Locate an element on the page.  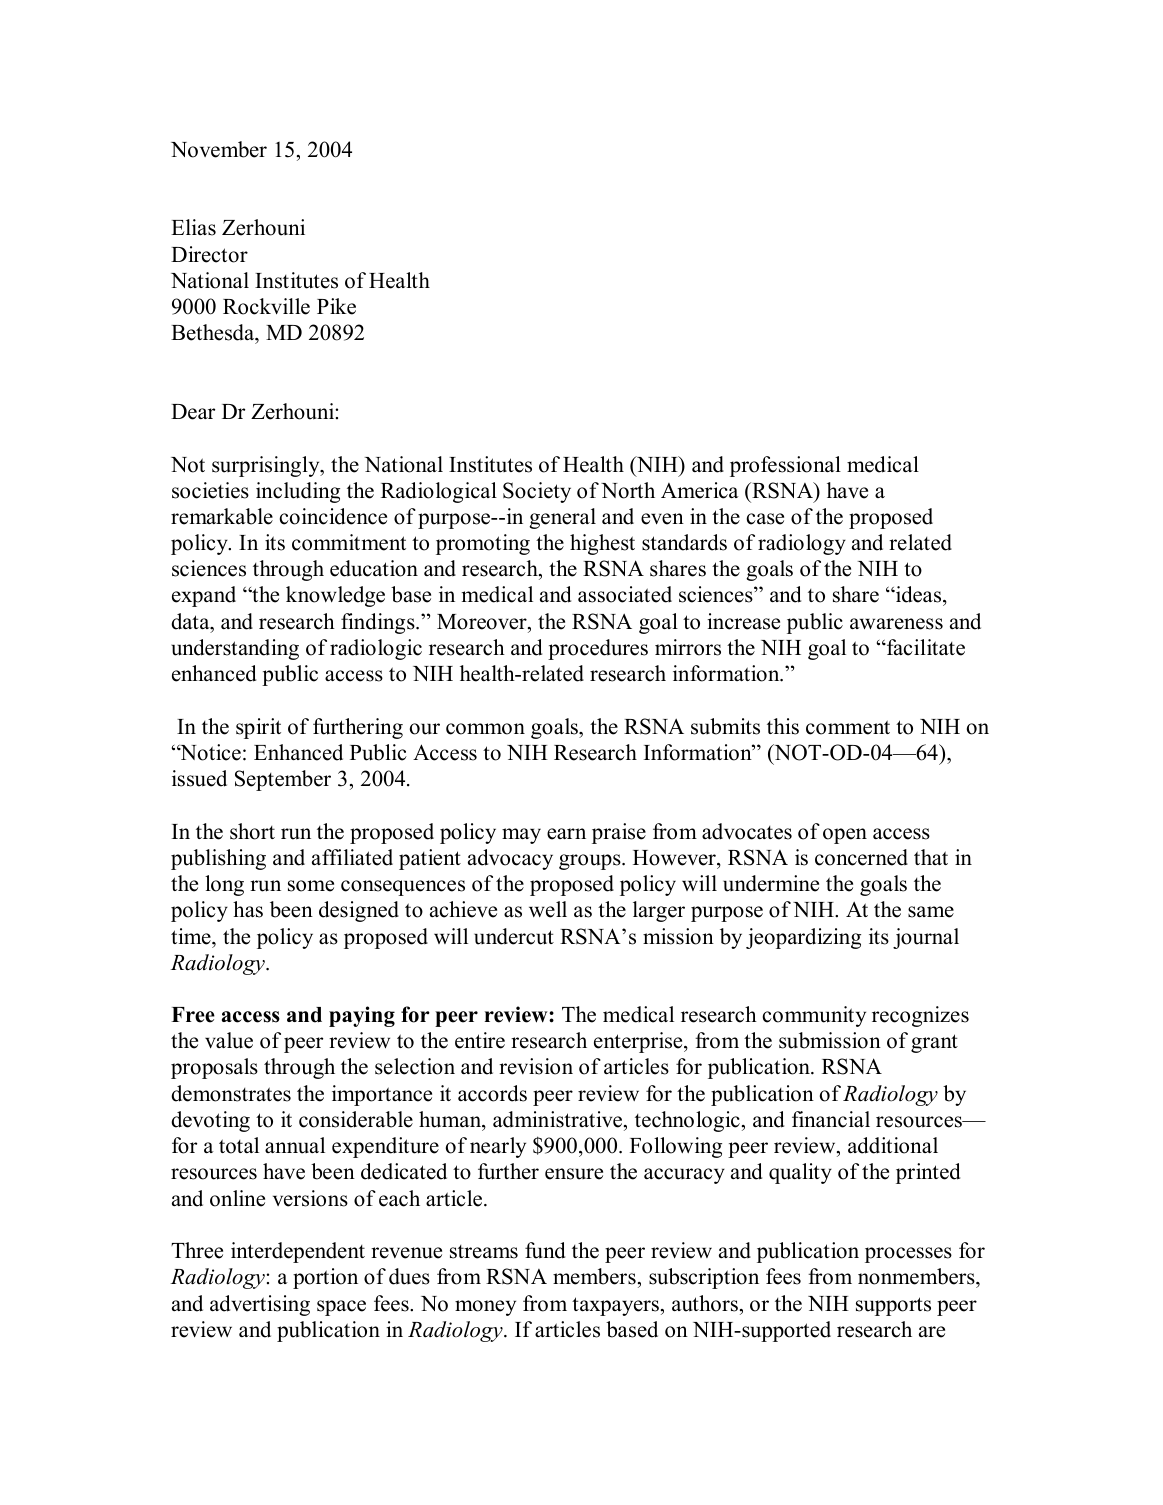
earn is located at coordinates (566, 834).
